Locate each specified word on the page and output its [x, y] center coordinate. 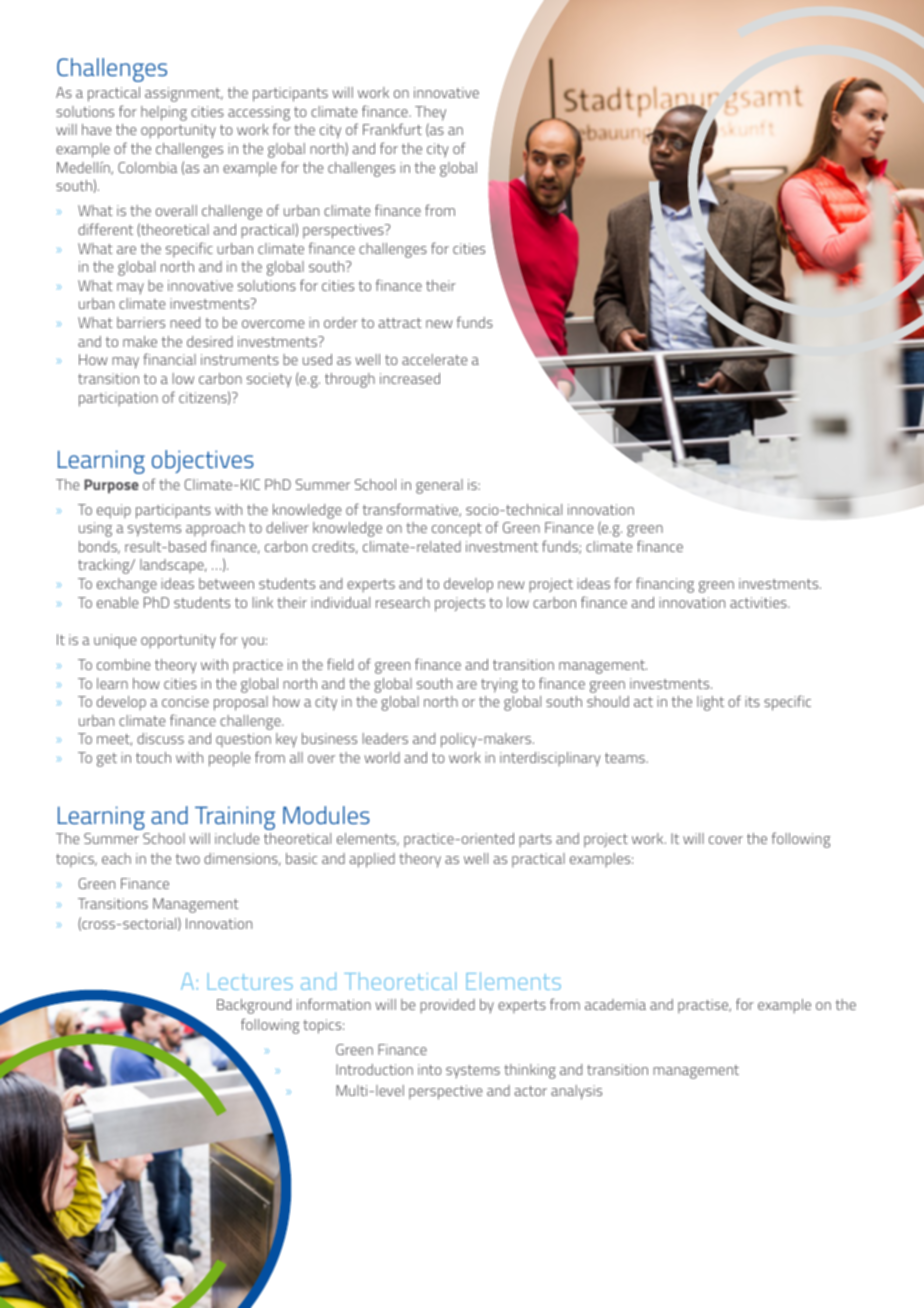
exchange [127, 585]
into [430, 1069]
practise [704, 1006]
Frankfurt [392, 129]
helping [164, 113]
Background [254, 1006]
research [403, 602]
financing [665, 585]
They [430, 113]
